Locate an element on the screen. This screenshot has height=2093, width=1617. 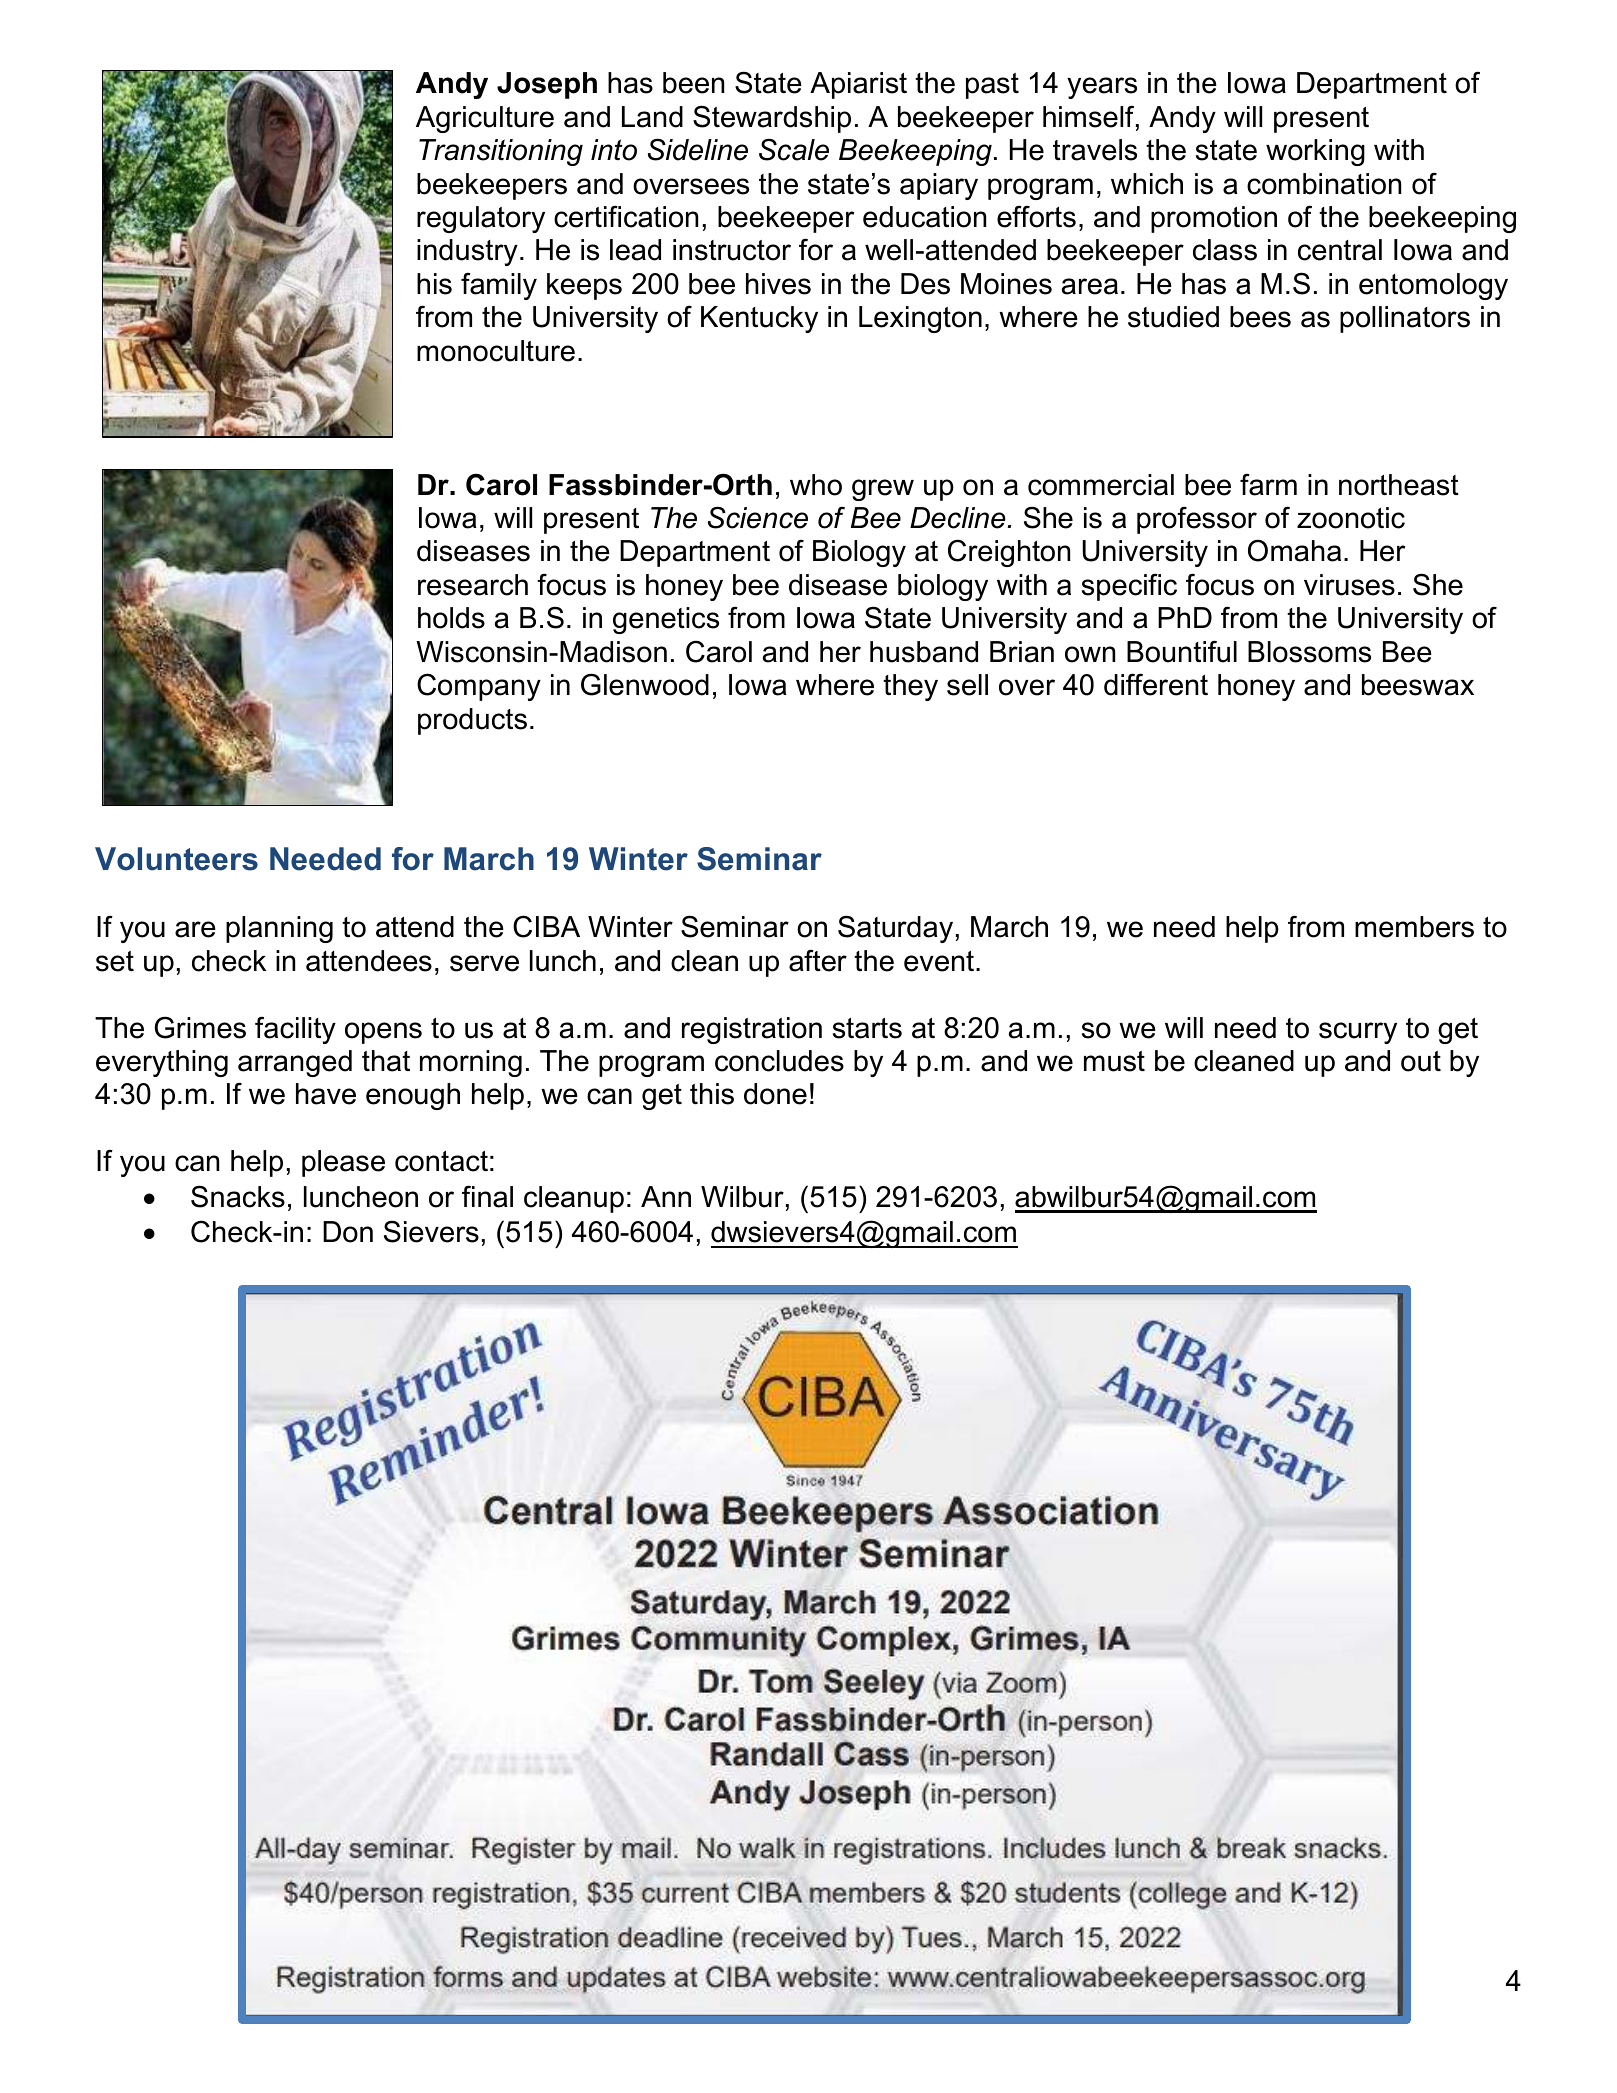
Volunteers is located at coordinates (176, 859).
